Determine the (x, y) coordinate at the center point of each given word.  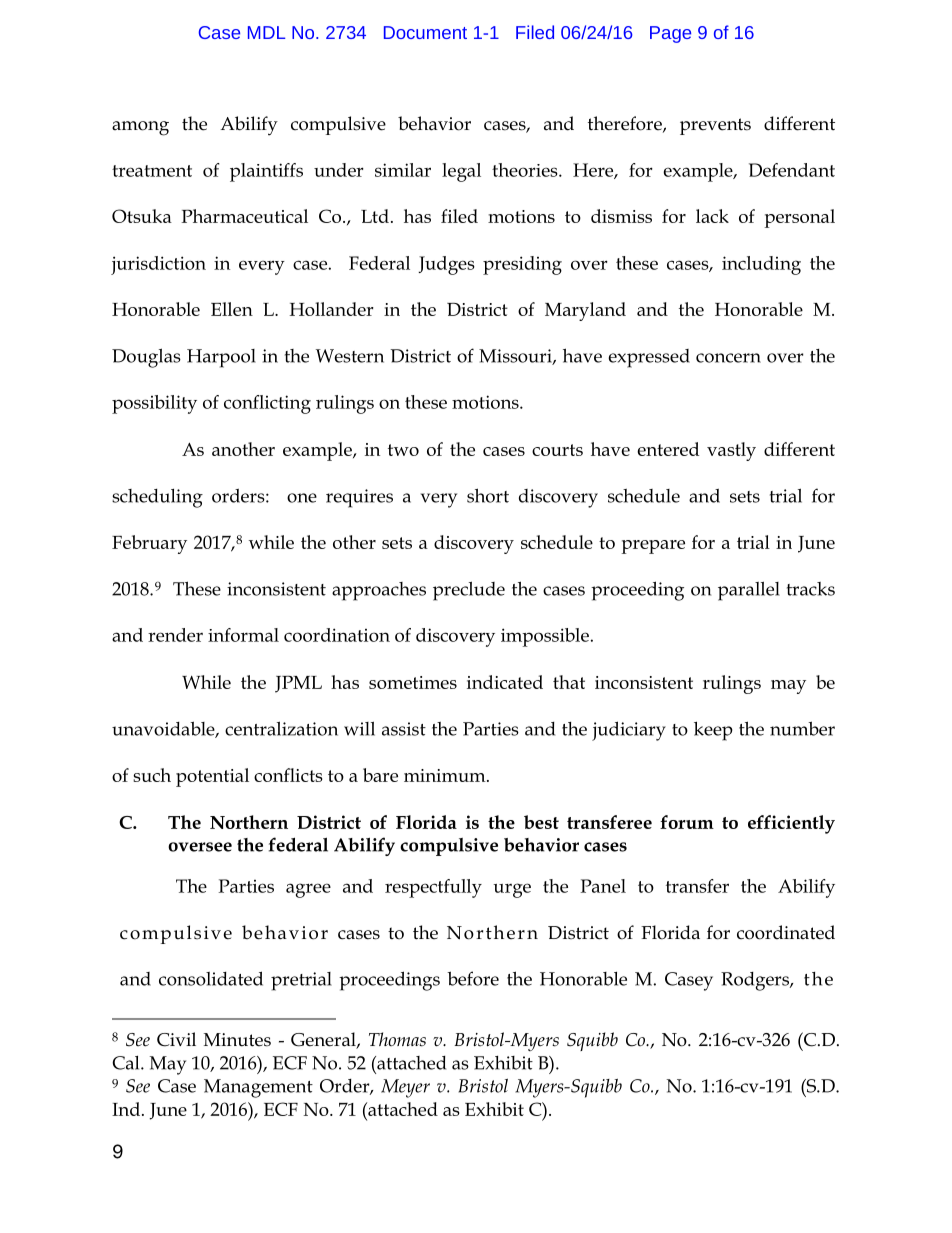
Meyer (405, 1088)
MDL (266, 32)
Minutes (237, 1040)
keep (713, 731)
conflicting (267, 404)
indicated (505, 682)
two (403, 450)
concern (728, 358)
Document (425, 32)
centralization (281, 728)
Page (670, 34)
